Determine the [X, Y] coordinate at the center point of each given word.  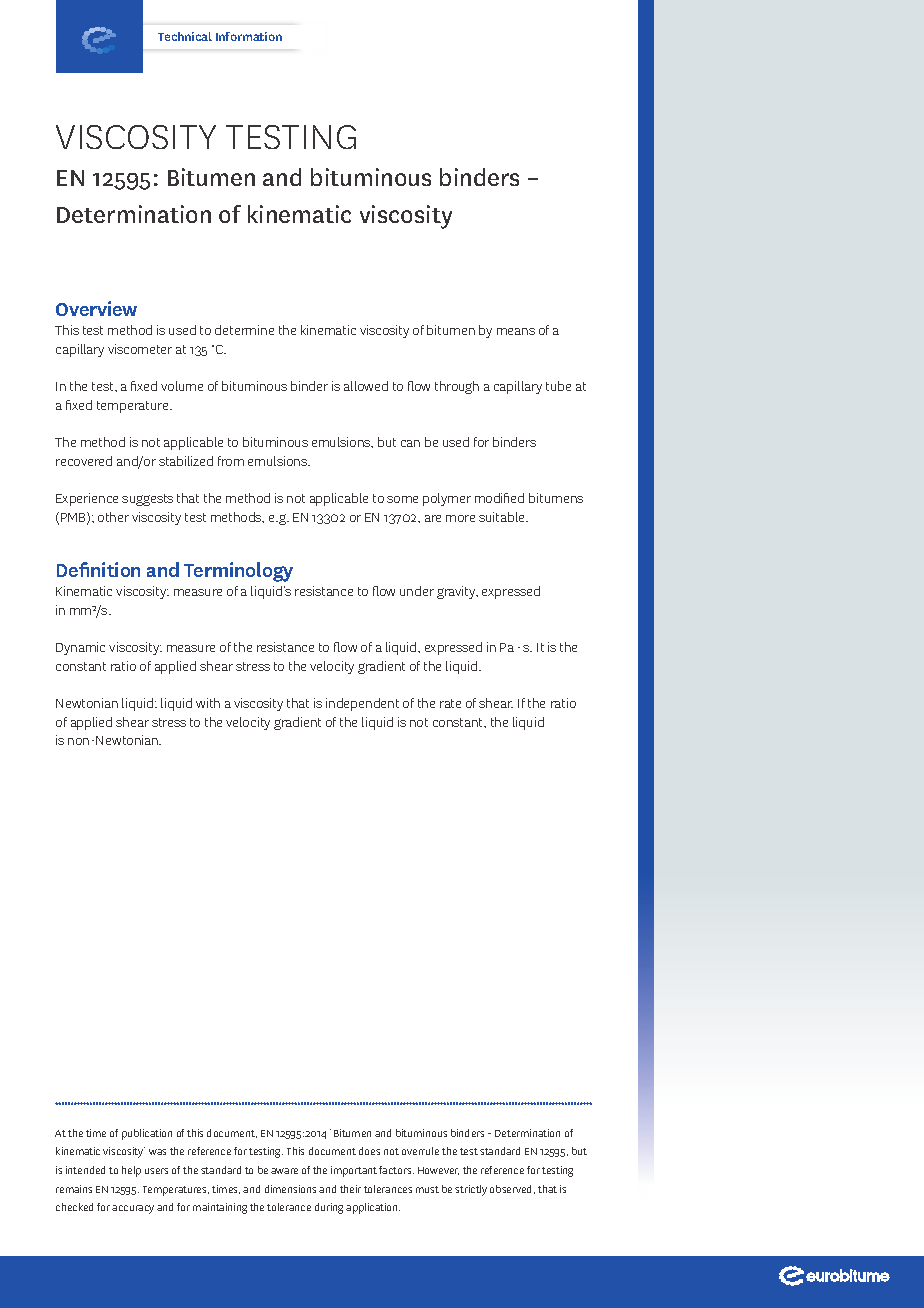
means [516, 331]
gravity [457, 592]
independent [362, 704]
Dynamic [80, 648]
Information [249, 36]
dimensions [290, 1189]
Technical [185, 36]
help [131, 1171]
